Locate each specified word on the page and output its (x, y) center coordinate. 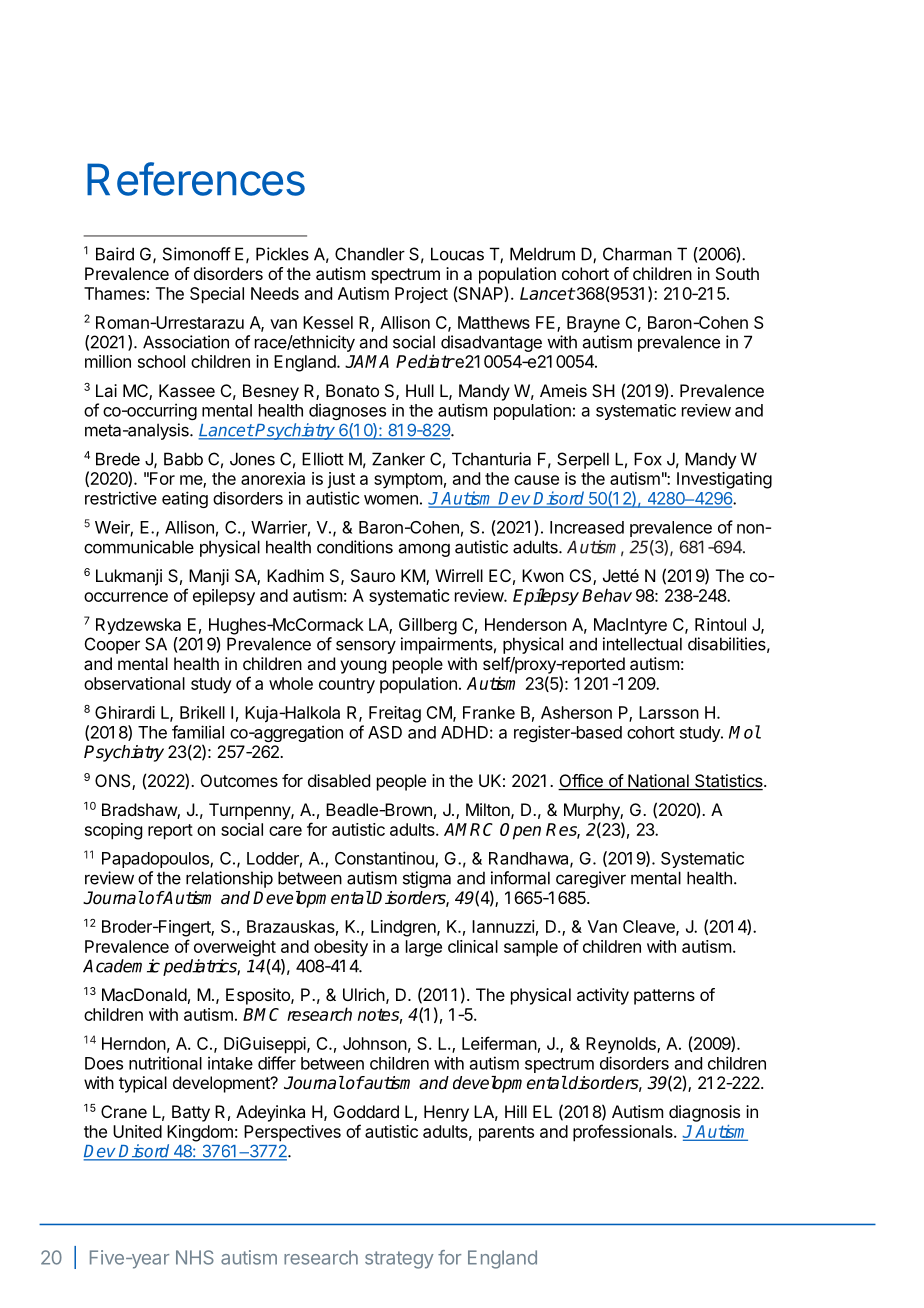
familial (198, 732)
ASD (385, 732)
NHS (195, 1257)
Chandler (370, 254)
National (658, 782)
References (196, 179)
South (737, 273)
